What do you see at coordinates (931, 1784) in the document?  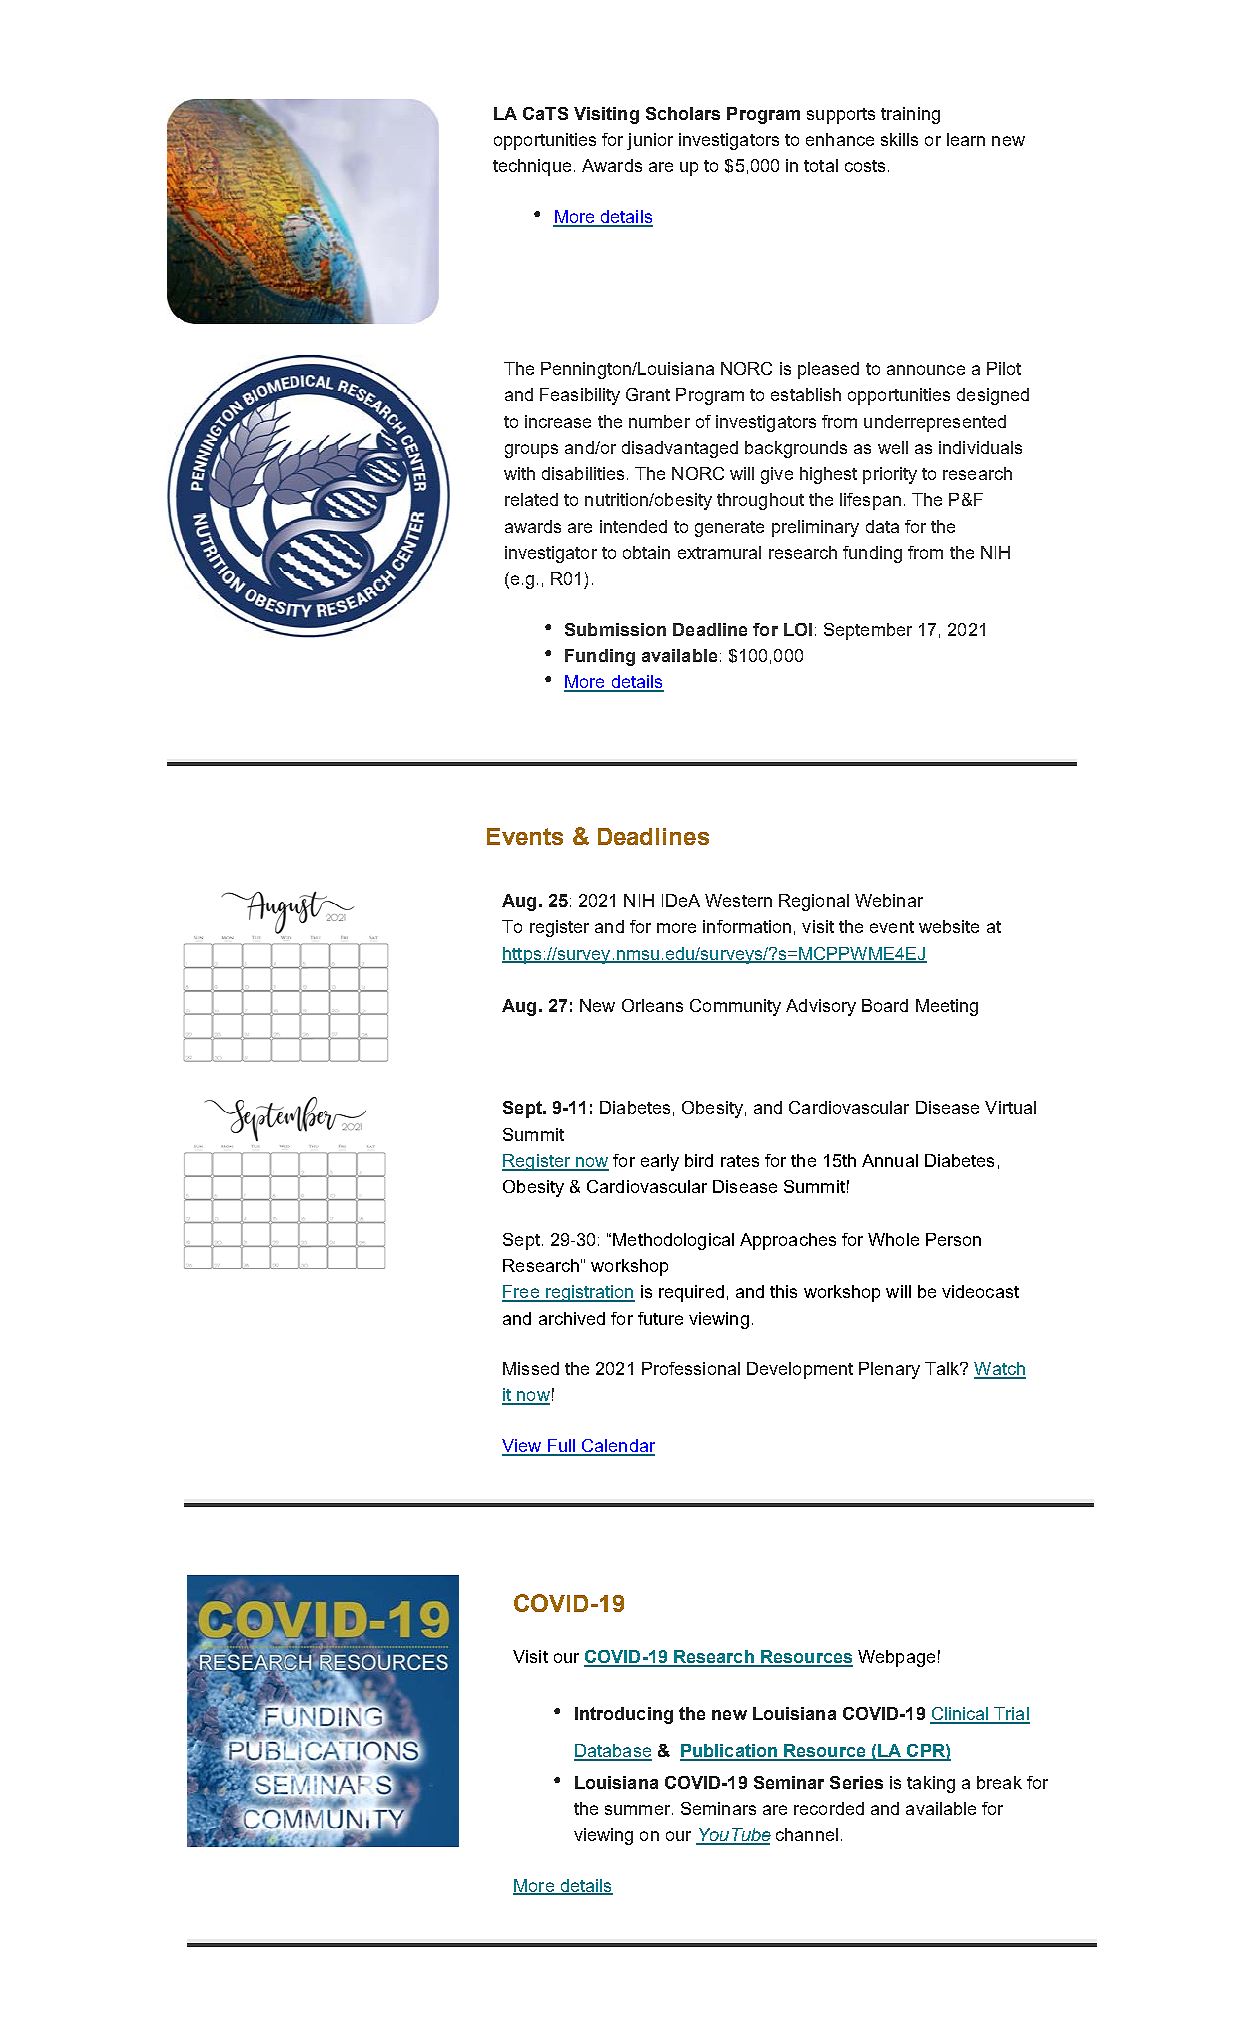 I see `taking` at bounding box center [931, 1784].
